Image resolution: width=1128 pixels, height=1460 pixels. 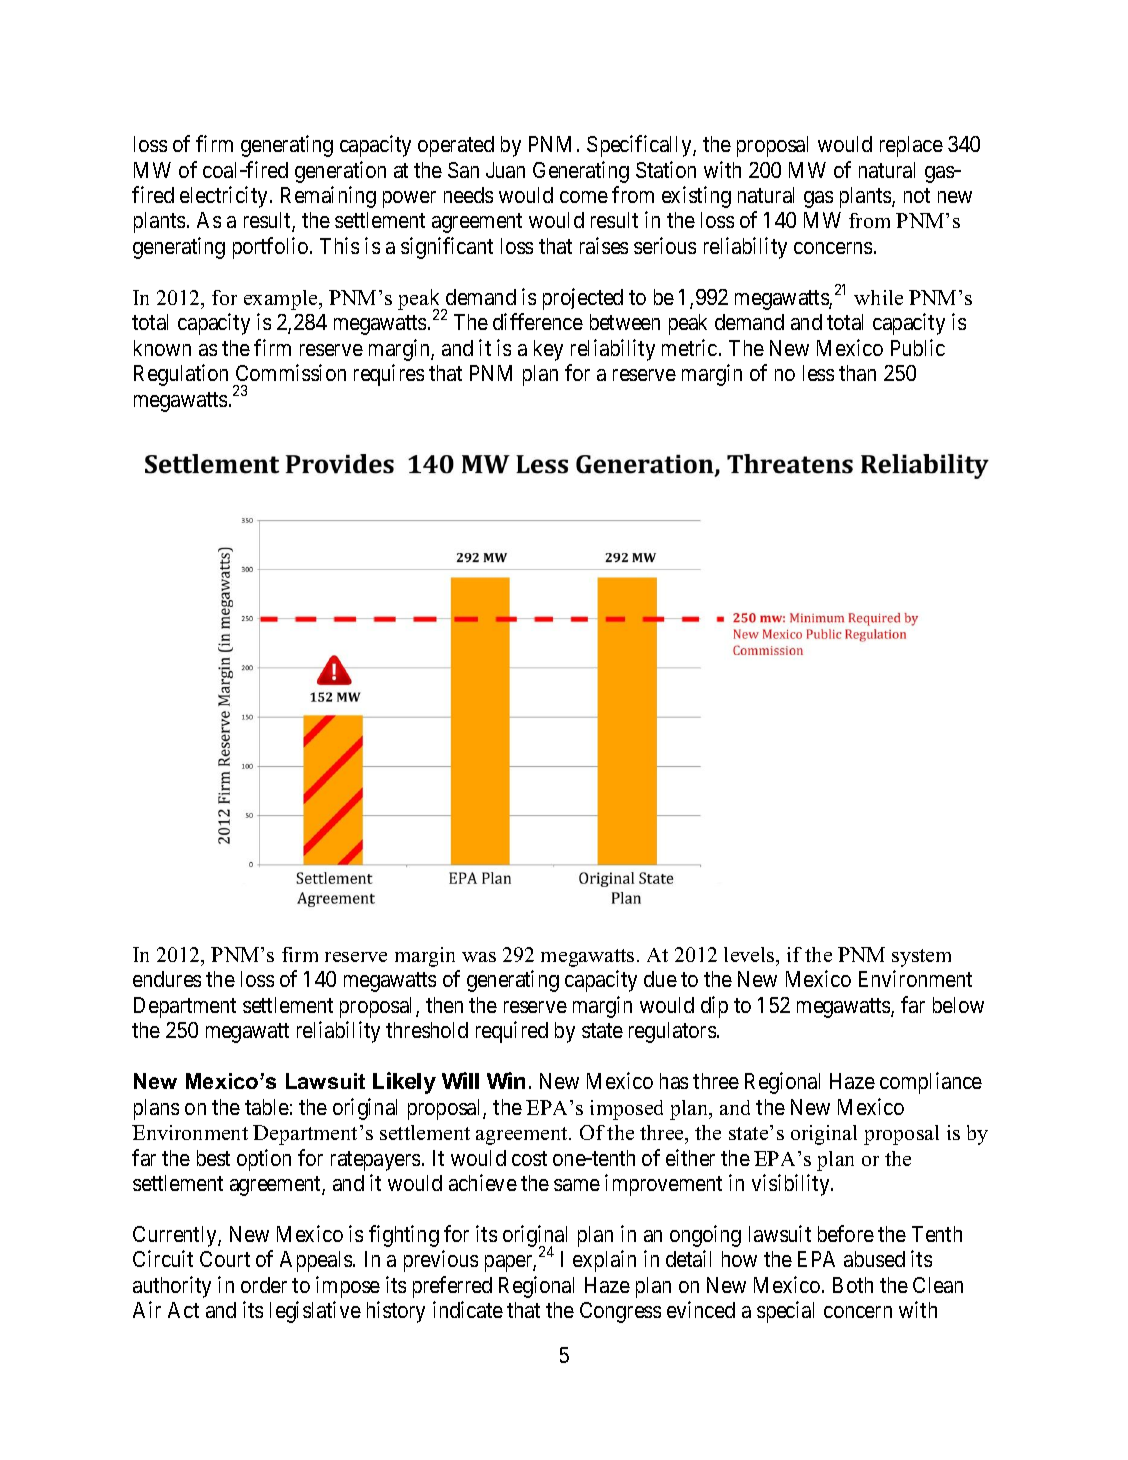 What do you see at coordinates (584, 197) in the screenshot?
I see `come` at bounding box center [584, 197].
